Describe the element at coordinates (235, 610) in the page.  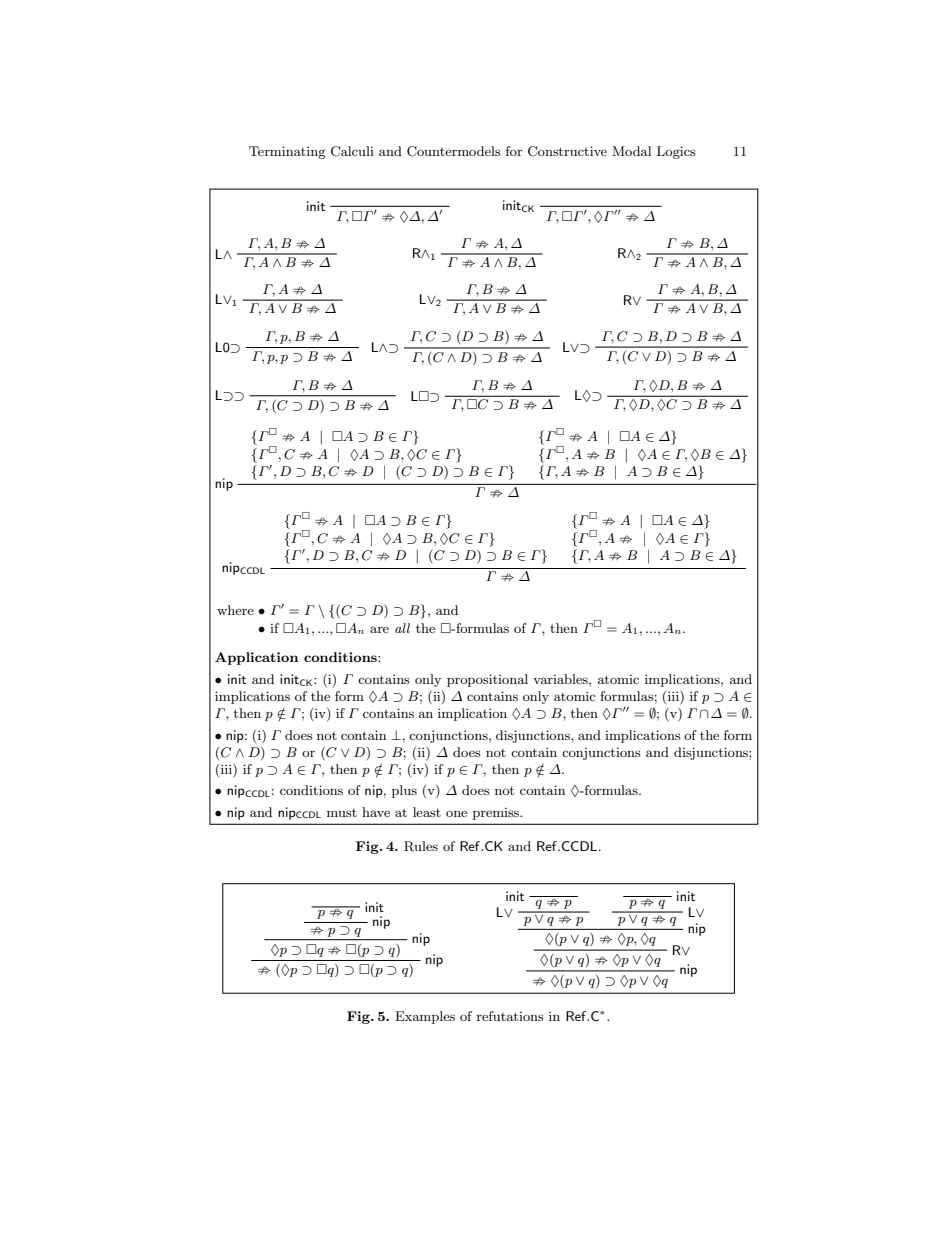
I see `where` at that location.
